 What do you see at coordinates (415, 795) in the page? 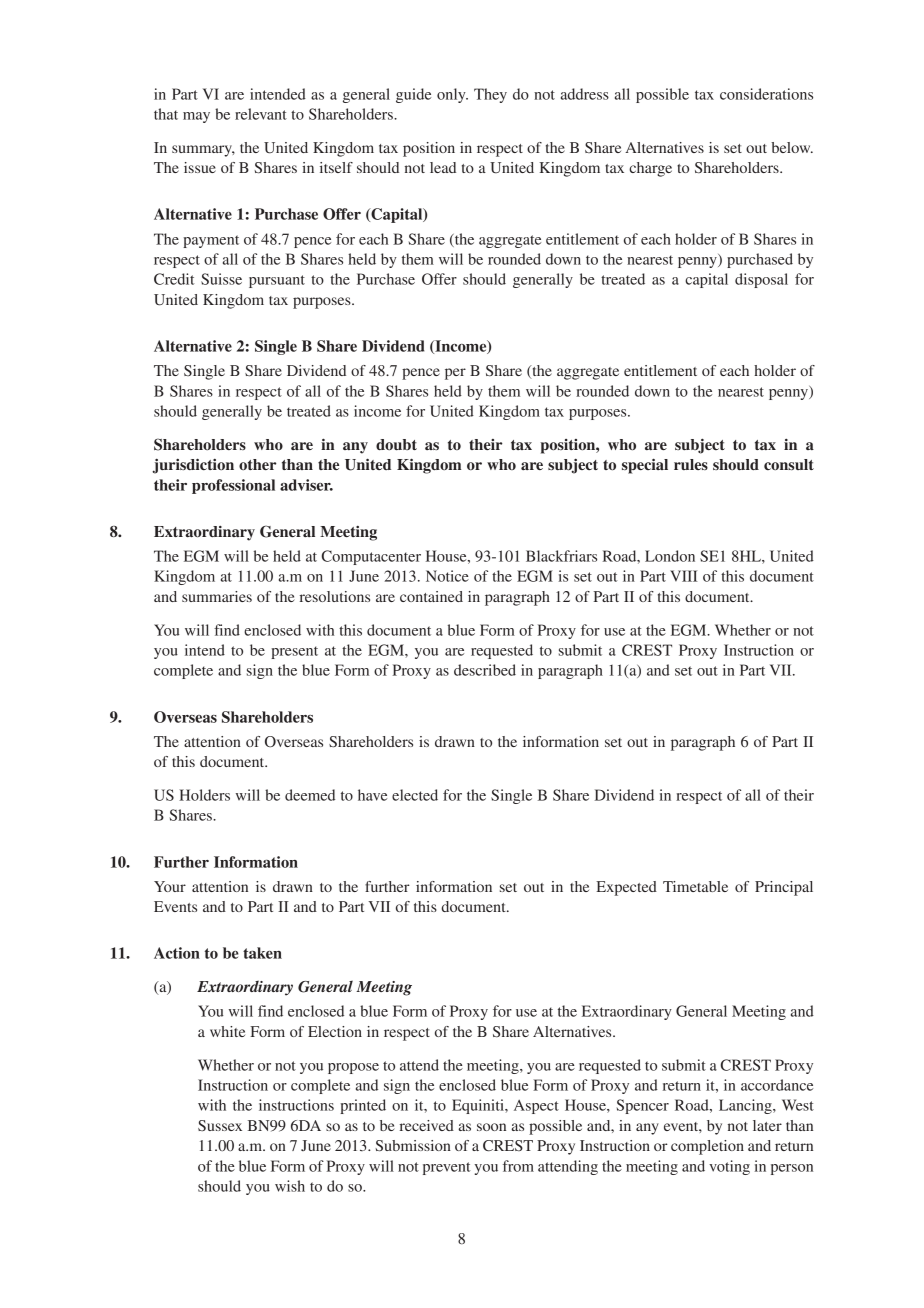
I see `elected` at bounding box center [415, 795].
